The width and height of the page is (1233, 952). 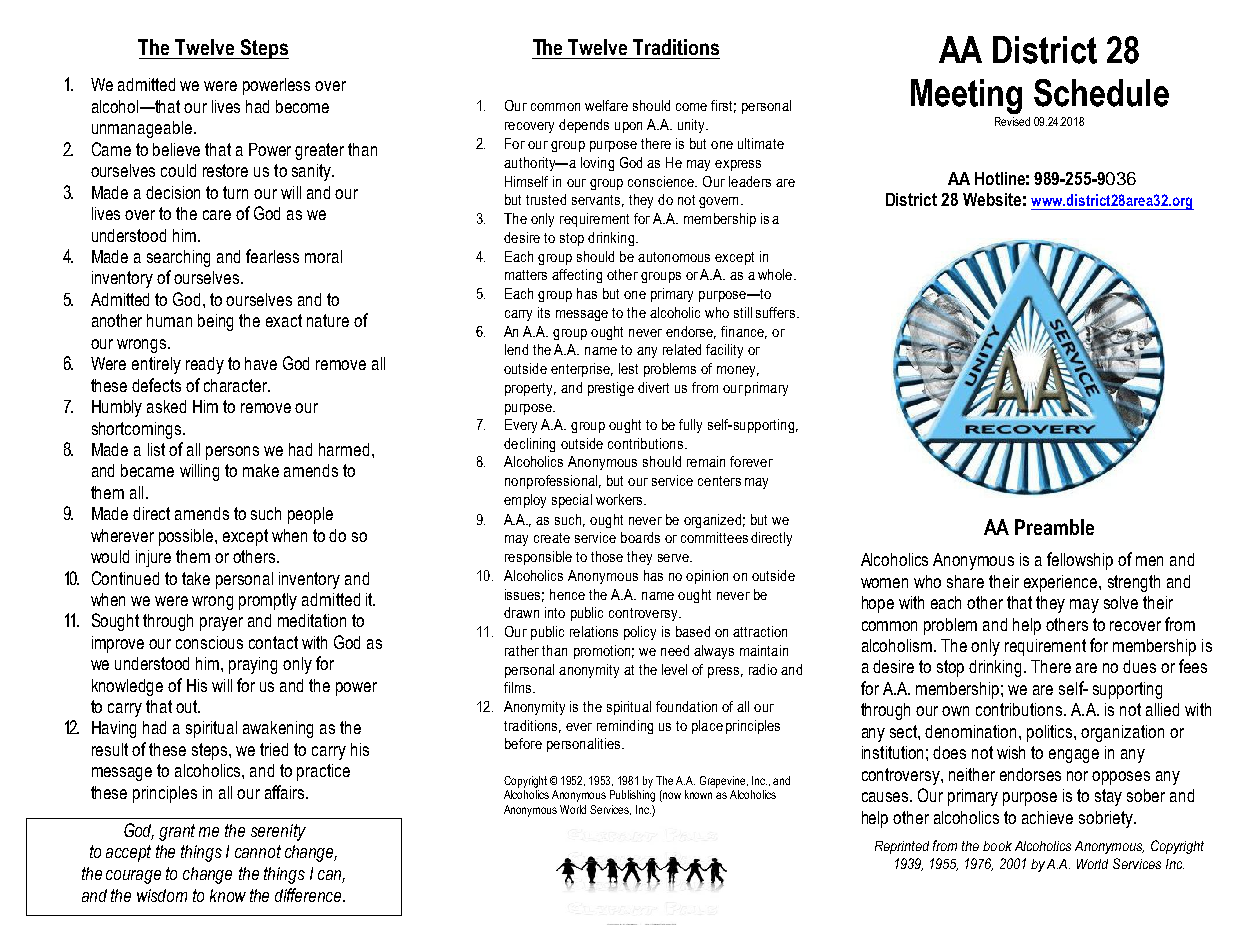 I want to click on unmanageable, so click(x=142, y=129).
